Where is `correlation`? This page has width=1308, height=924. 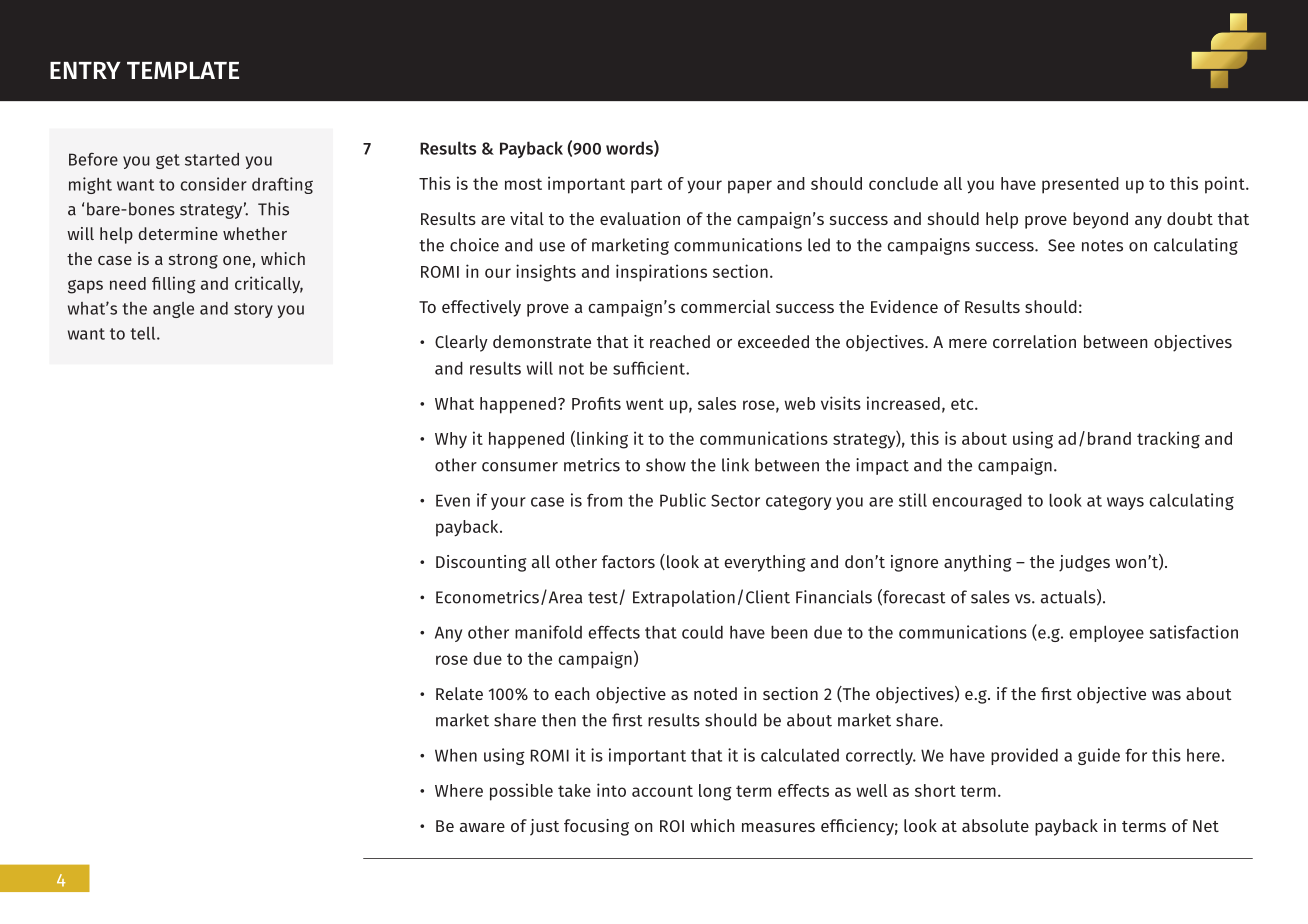 correlation is located at coordinates (1034, 341).
